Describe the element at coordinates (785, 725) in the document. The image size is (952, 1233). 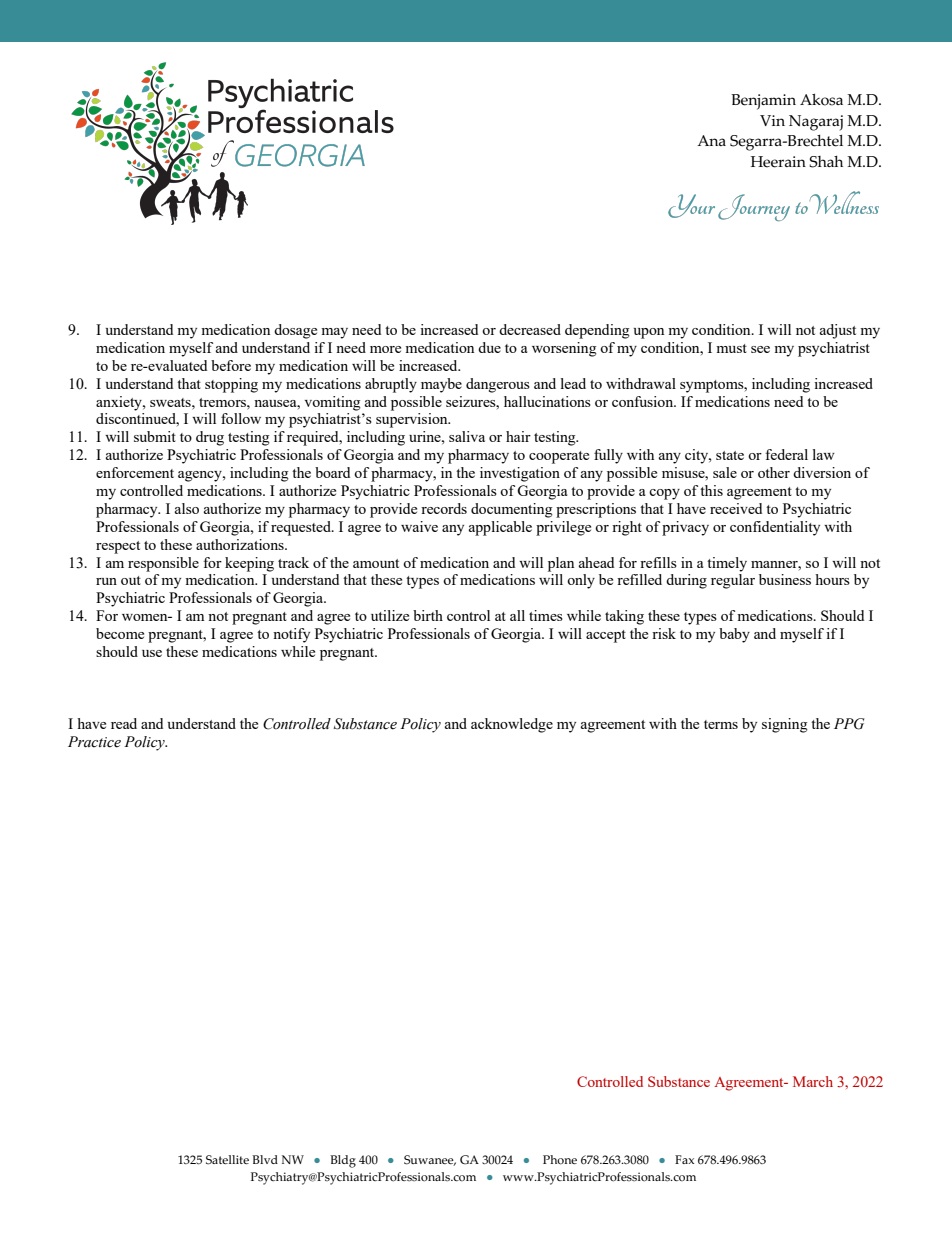
I see `signing` at that location.
